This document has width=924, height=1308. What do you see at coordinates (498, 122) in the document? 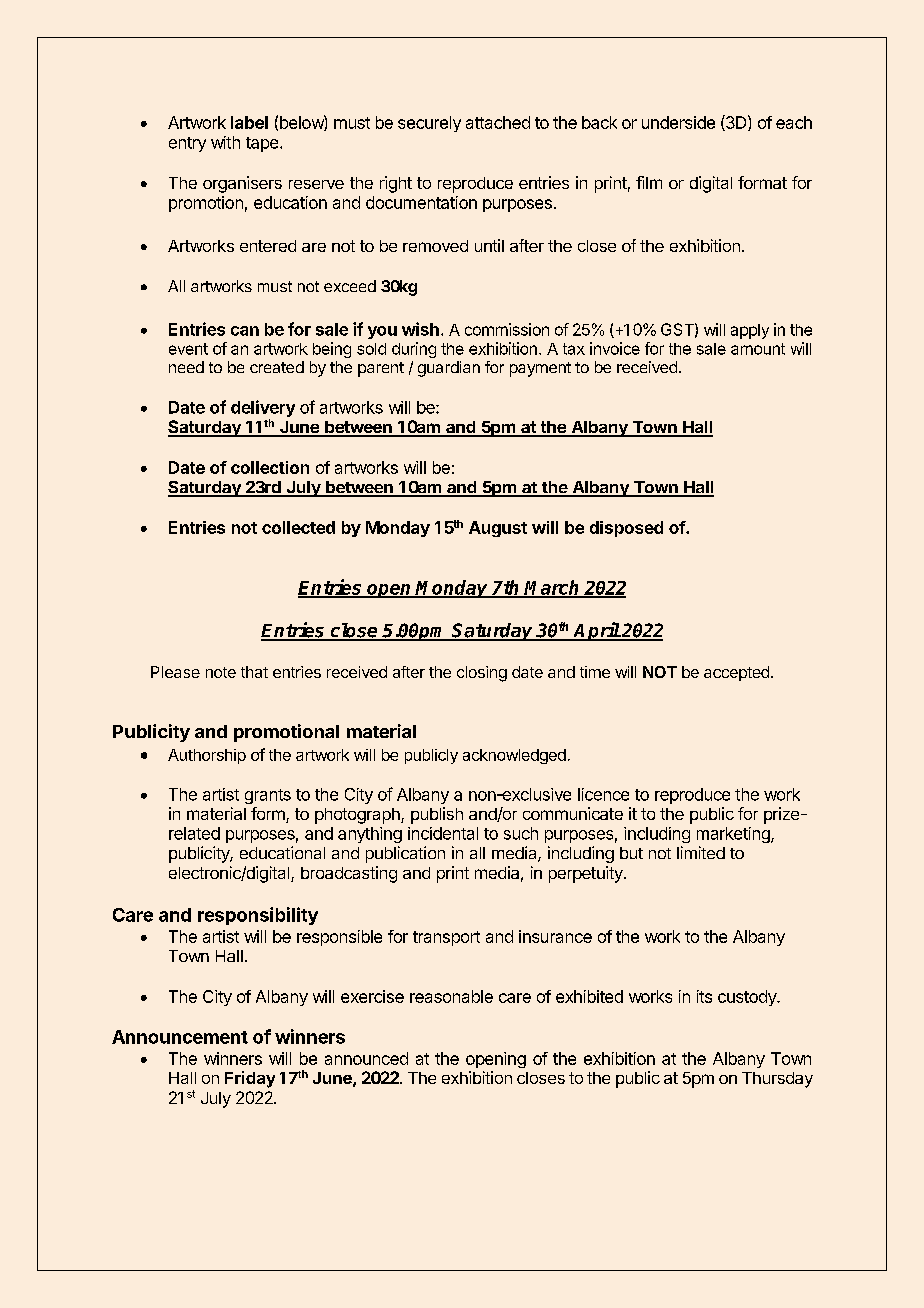
I see `attached` at bounding box center [498, 122].
